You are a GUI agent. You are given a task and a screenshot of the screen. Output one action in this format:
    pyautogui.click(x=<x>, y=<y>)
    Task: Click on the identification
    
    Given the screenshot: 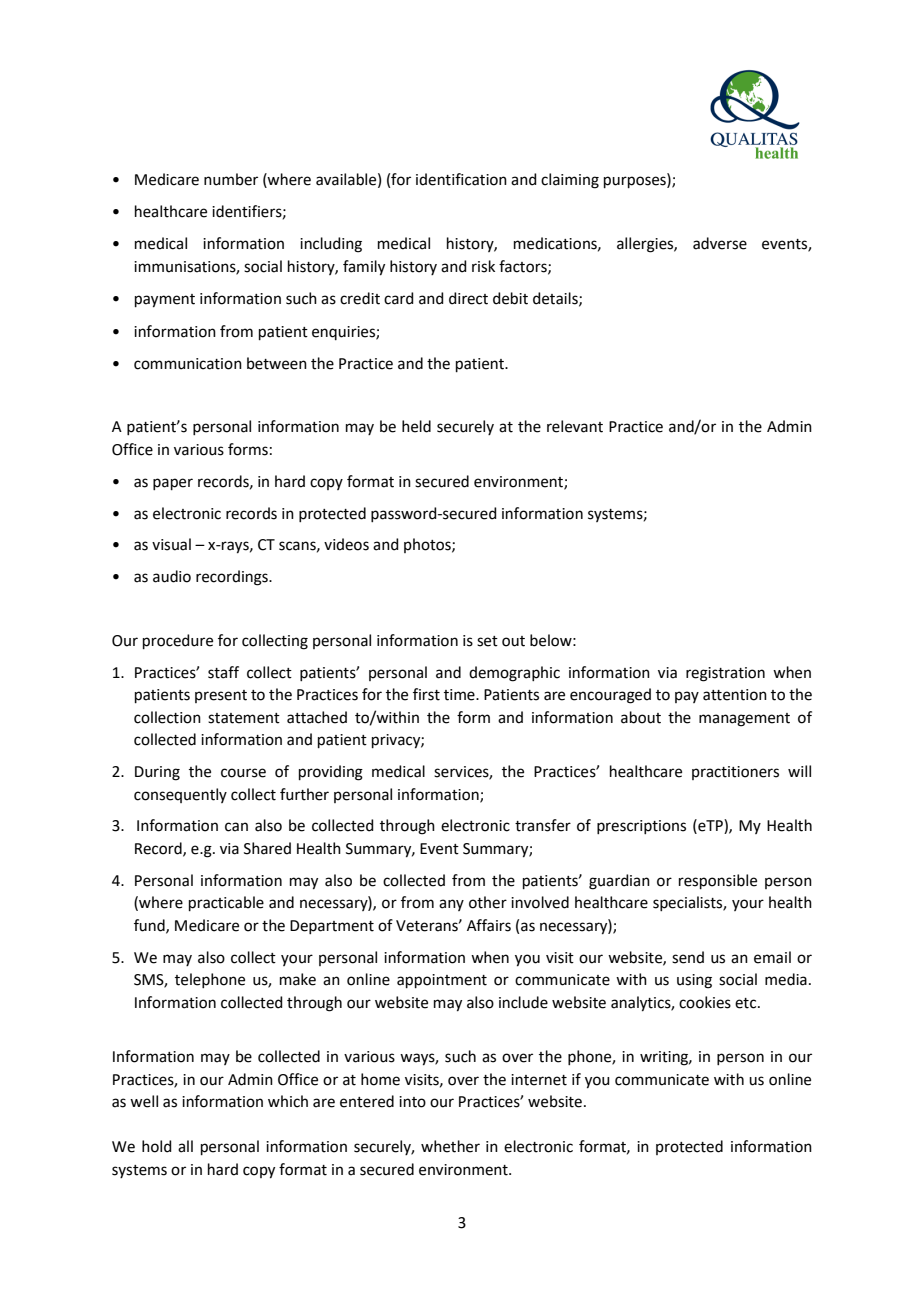 What is the action you would take?
    pyautogui.click(x=461, y=179)
